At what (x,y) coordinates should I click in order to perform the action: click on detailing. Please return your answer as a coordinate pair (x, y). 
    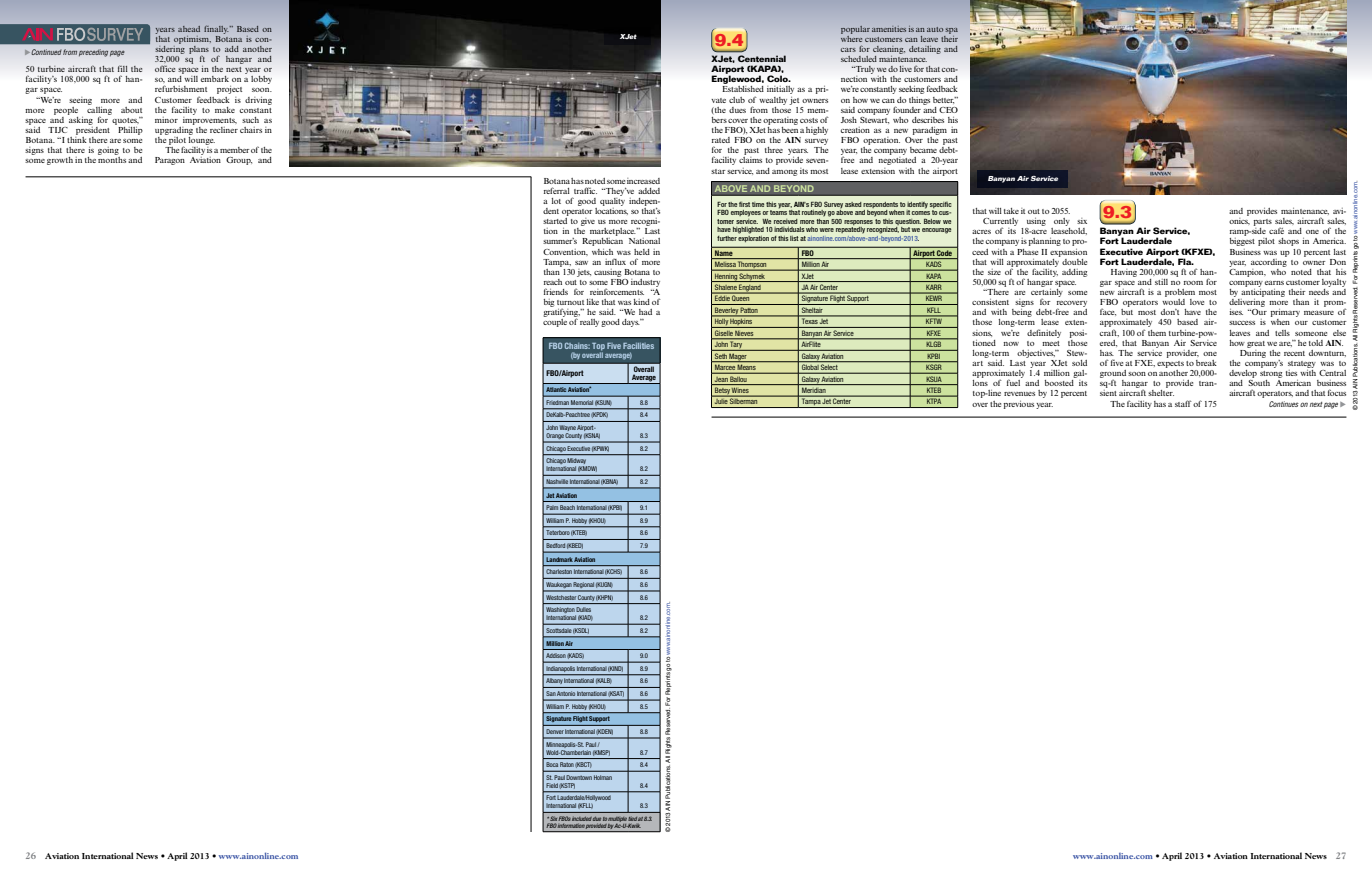
    Looking at the image, I should click on (925, 50).
